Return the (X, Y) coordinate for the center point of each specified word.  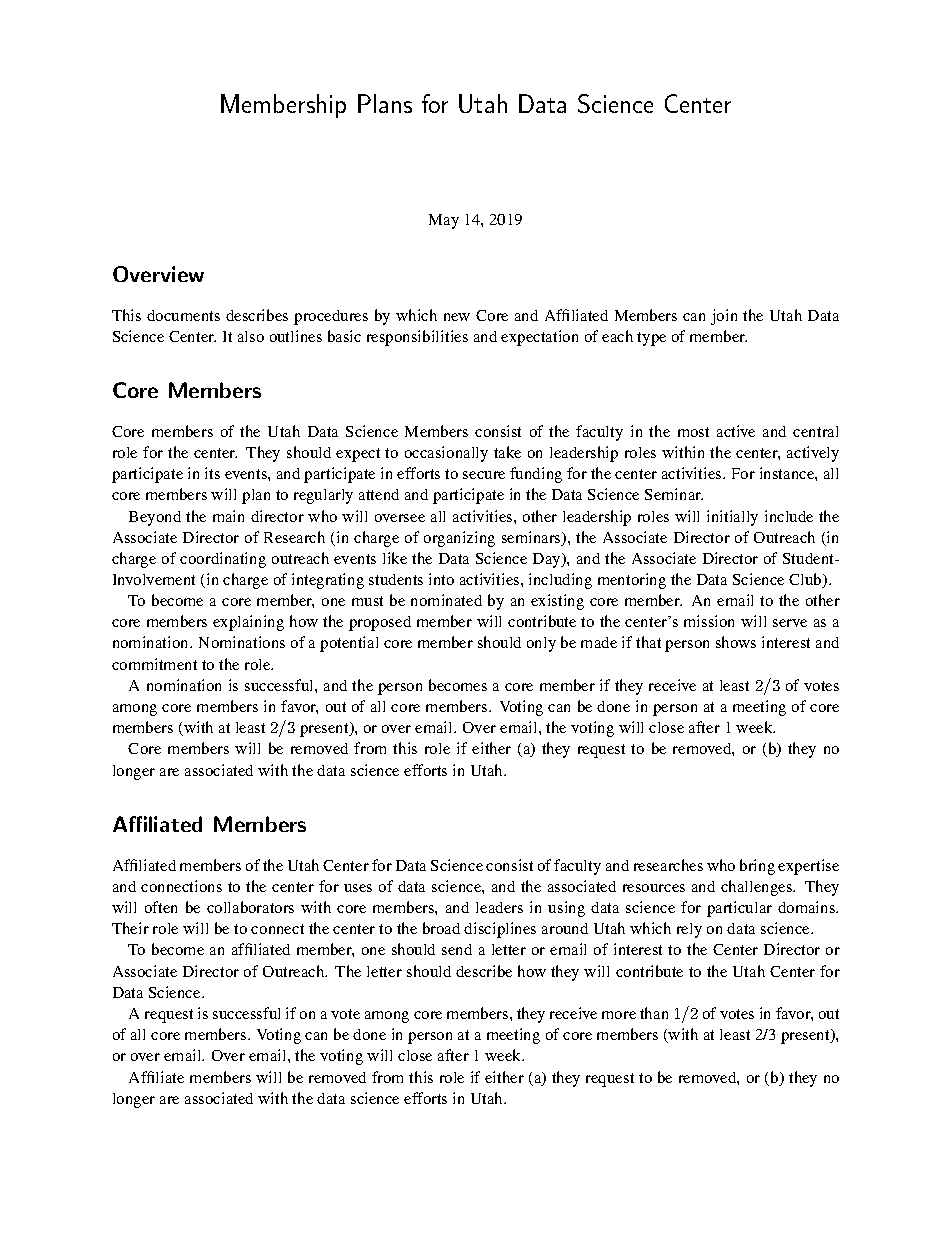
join (724, 317)
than (654, 1013)
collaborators (250, 907)
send (457, 949)
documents (183, 315)
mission (709, 621)
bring (757, 867)
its (212, 473)
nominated (446, 600)
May (444, 221)
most (693, 432)
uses (358, 888)
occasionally (446, 454)
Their (130, 928)
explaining (248, 623)
